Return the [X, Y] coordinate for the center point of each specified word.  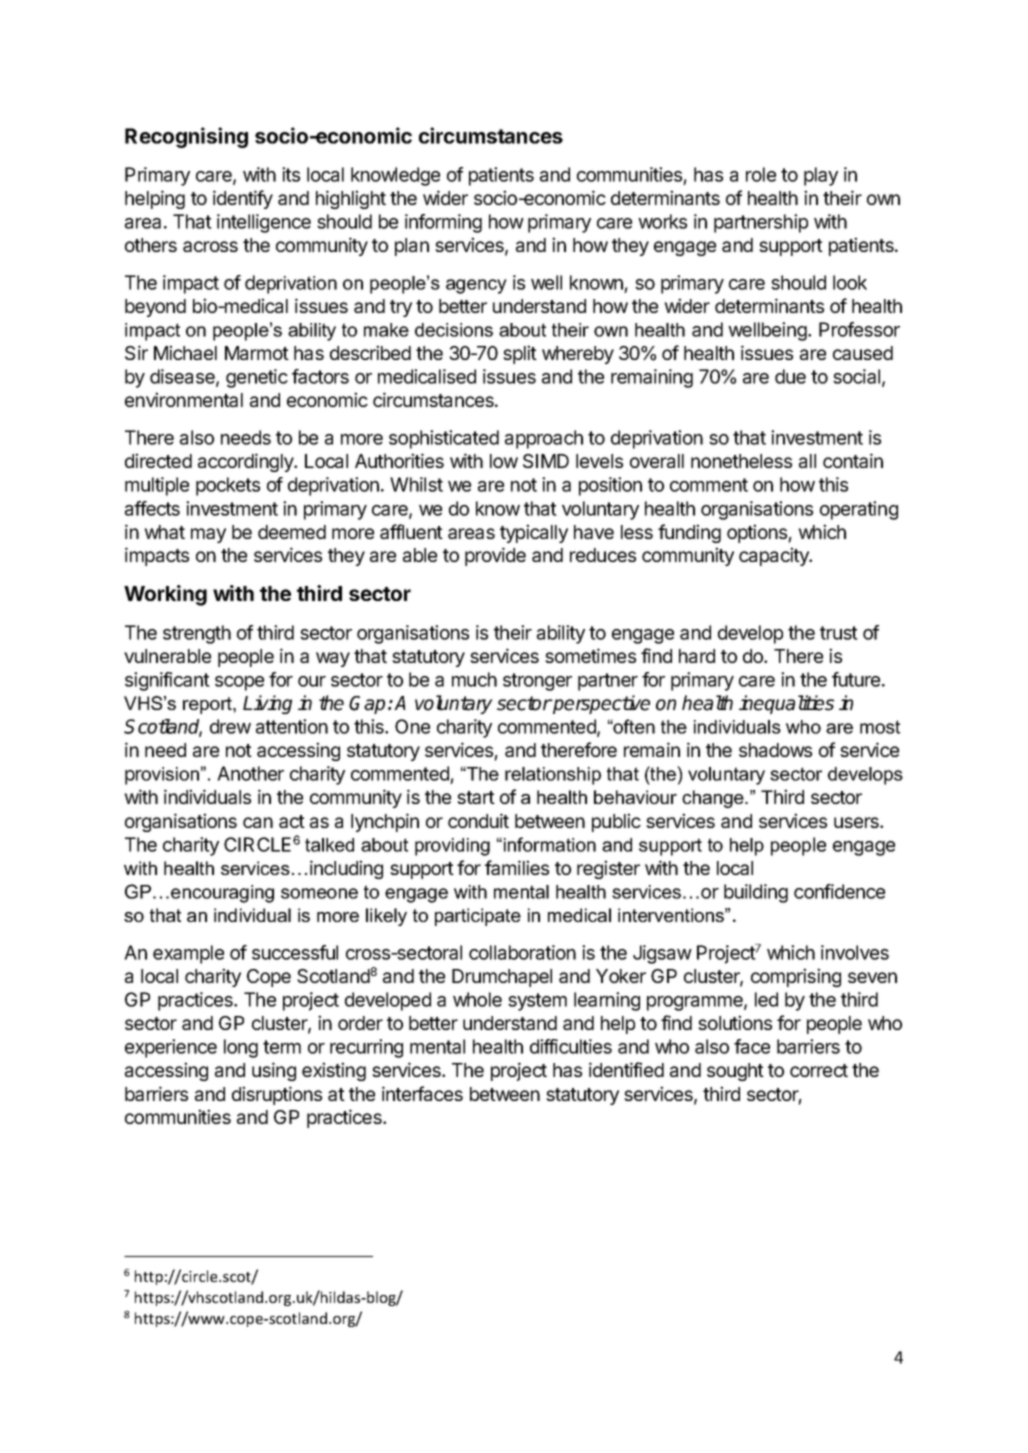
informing [443, 223]
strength [197, 634]
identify [243, 199]
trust [839, 633]
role [761, 174]
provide [495, 556]
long [241, 1048]
